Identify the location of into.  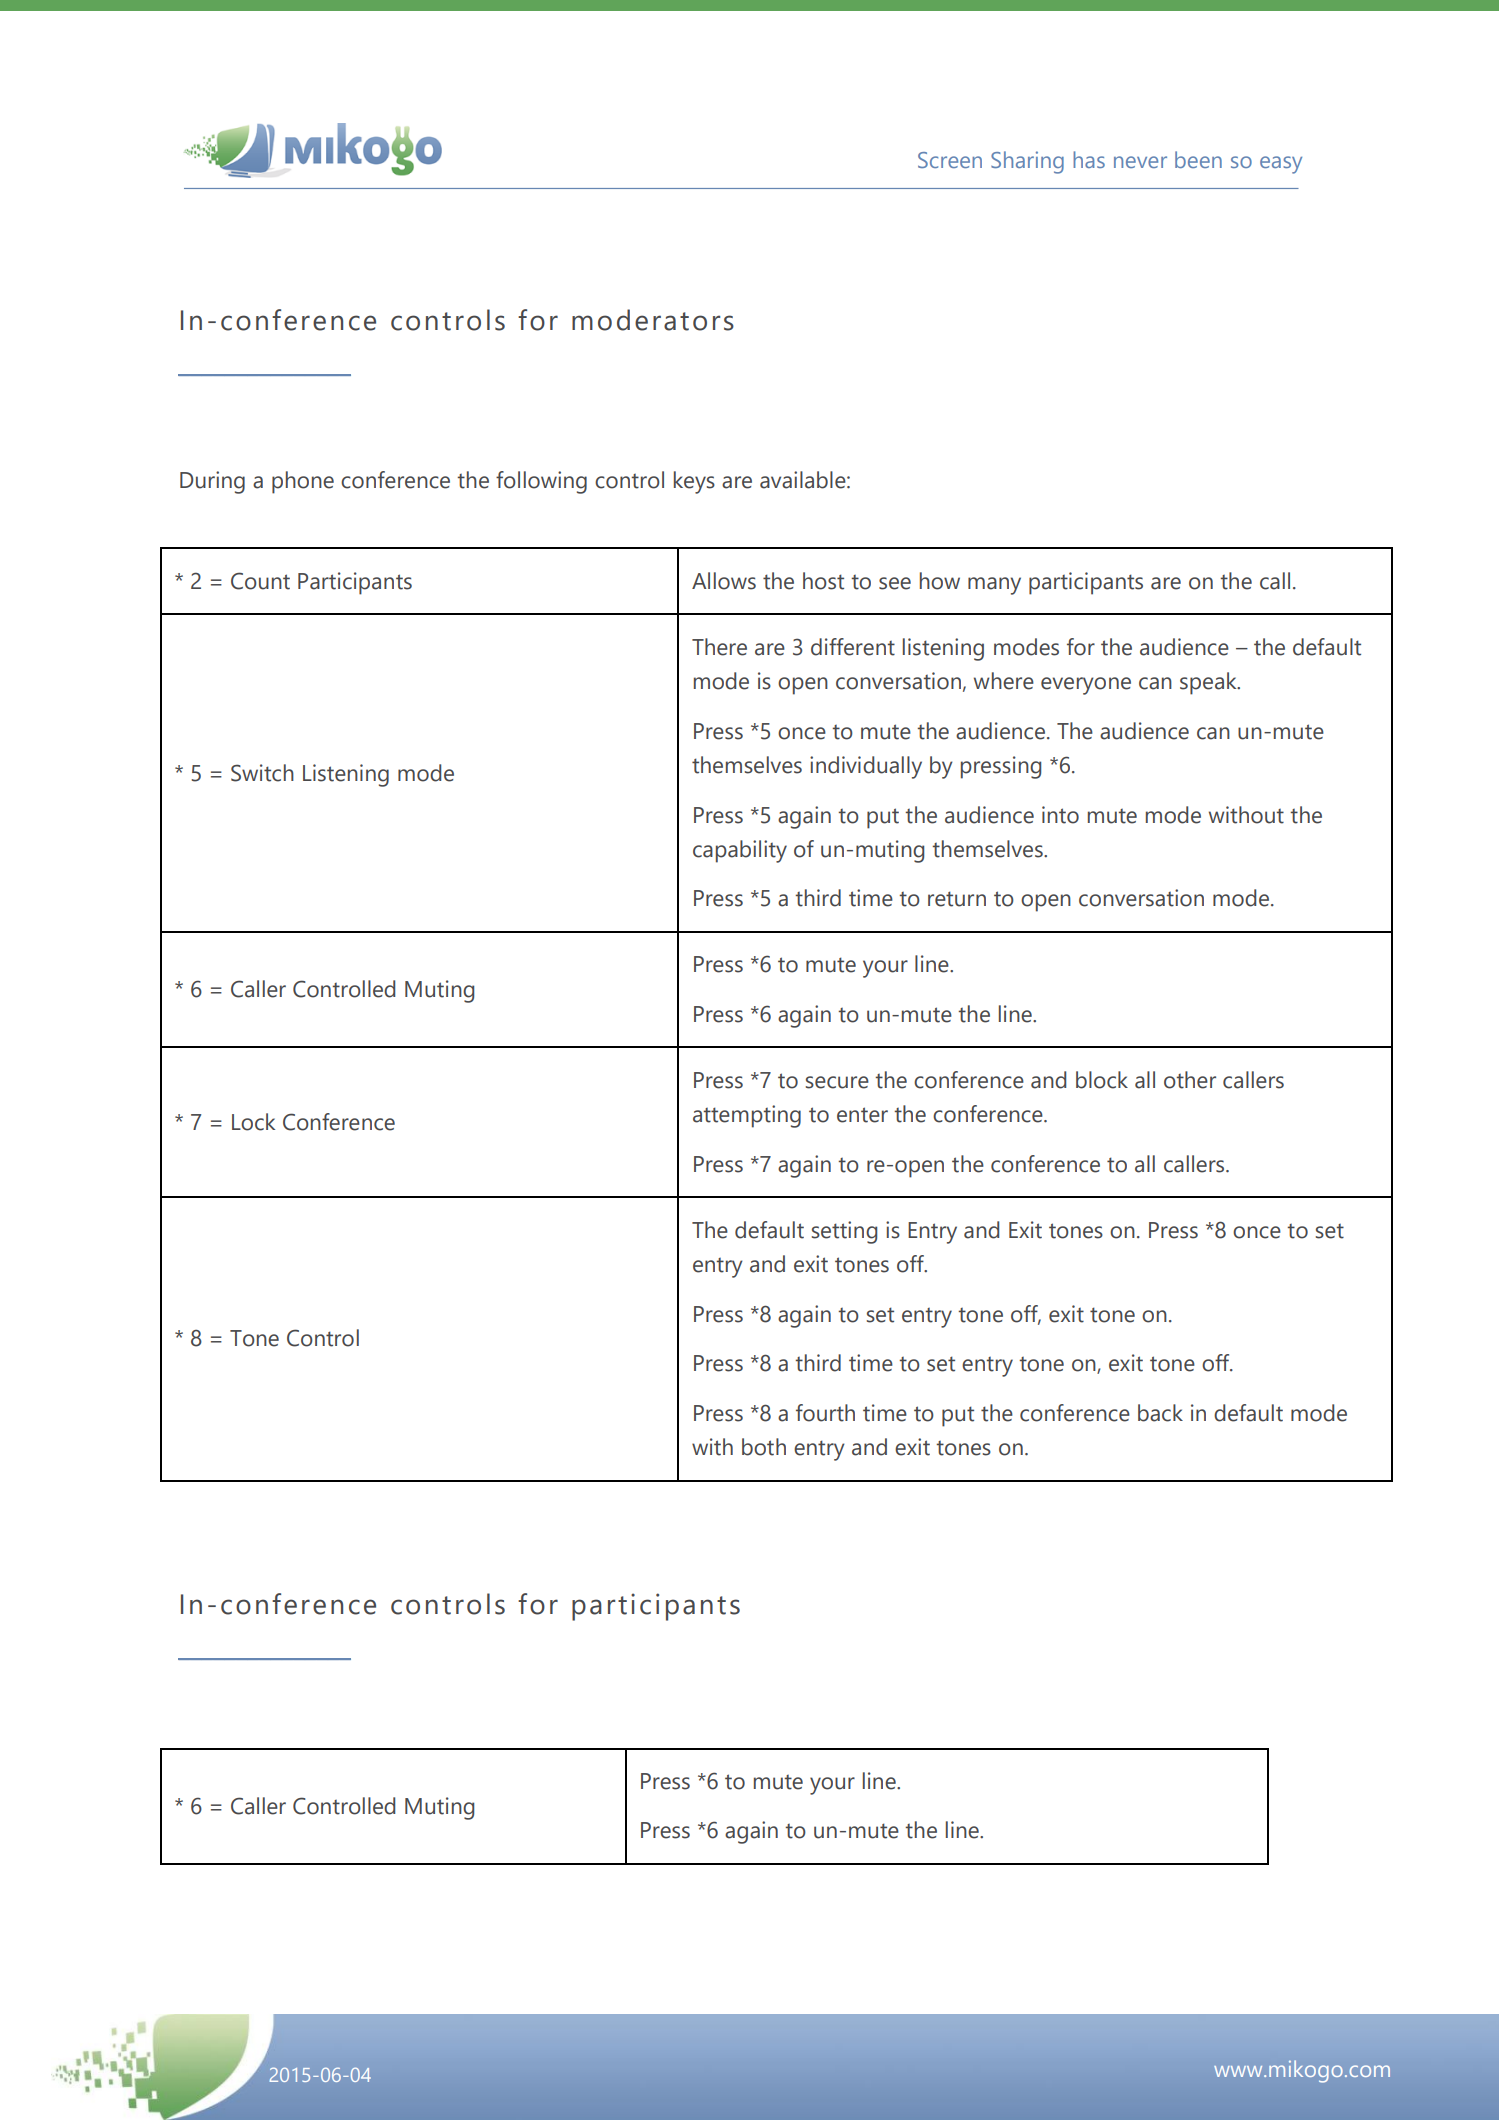
(1060, 815).
